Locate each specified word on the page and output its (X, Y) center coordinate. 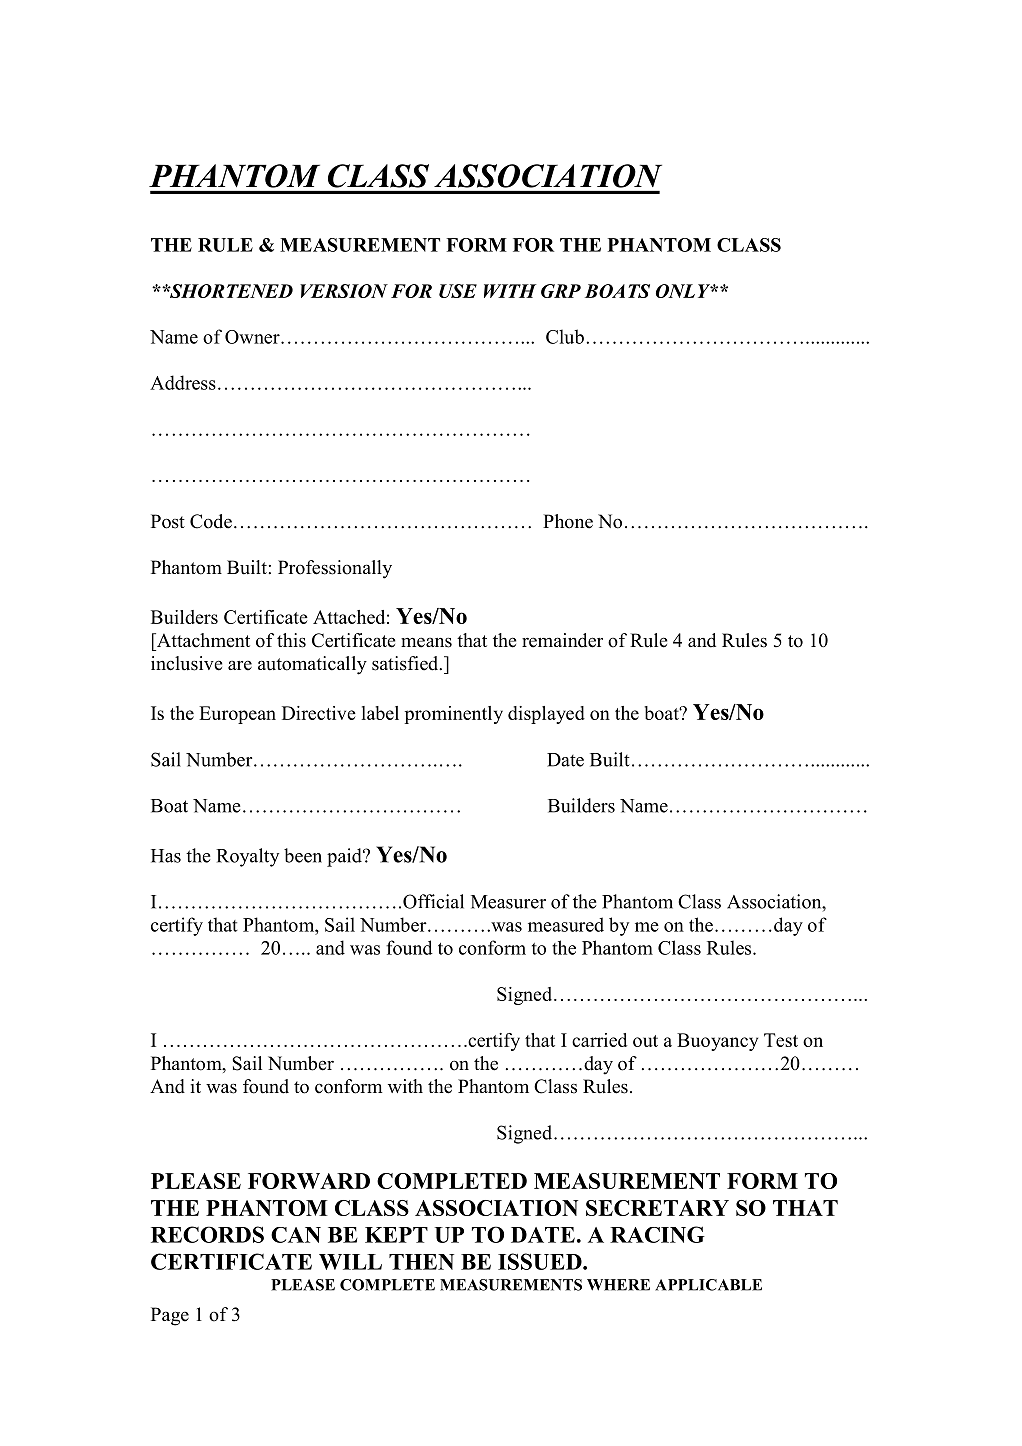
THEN (421, 1262)
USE (458, 291)
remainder (562, 640)
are (240, 665)
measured (566, 924)
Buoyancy (717, 1042)
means (426, 642)
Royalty (247, 857)
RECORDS (207, 1234)
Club (565, 336)
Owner (253, 337)
